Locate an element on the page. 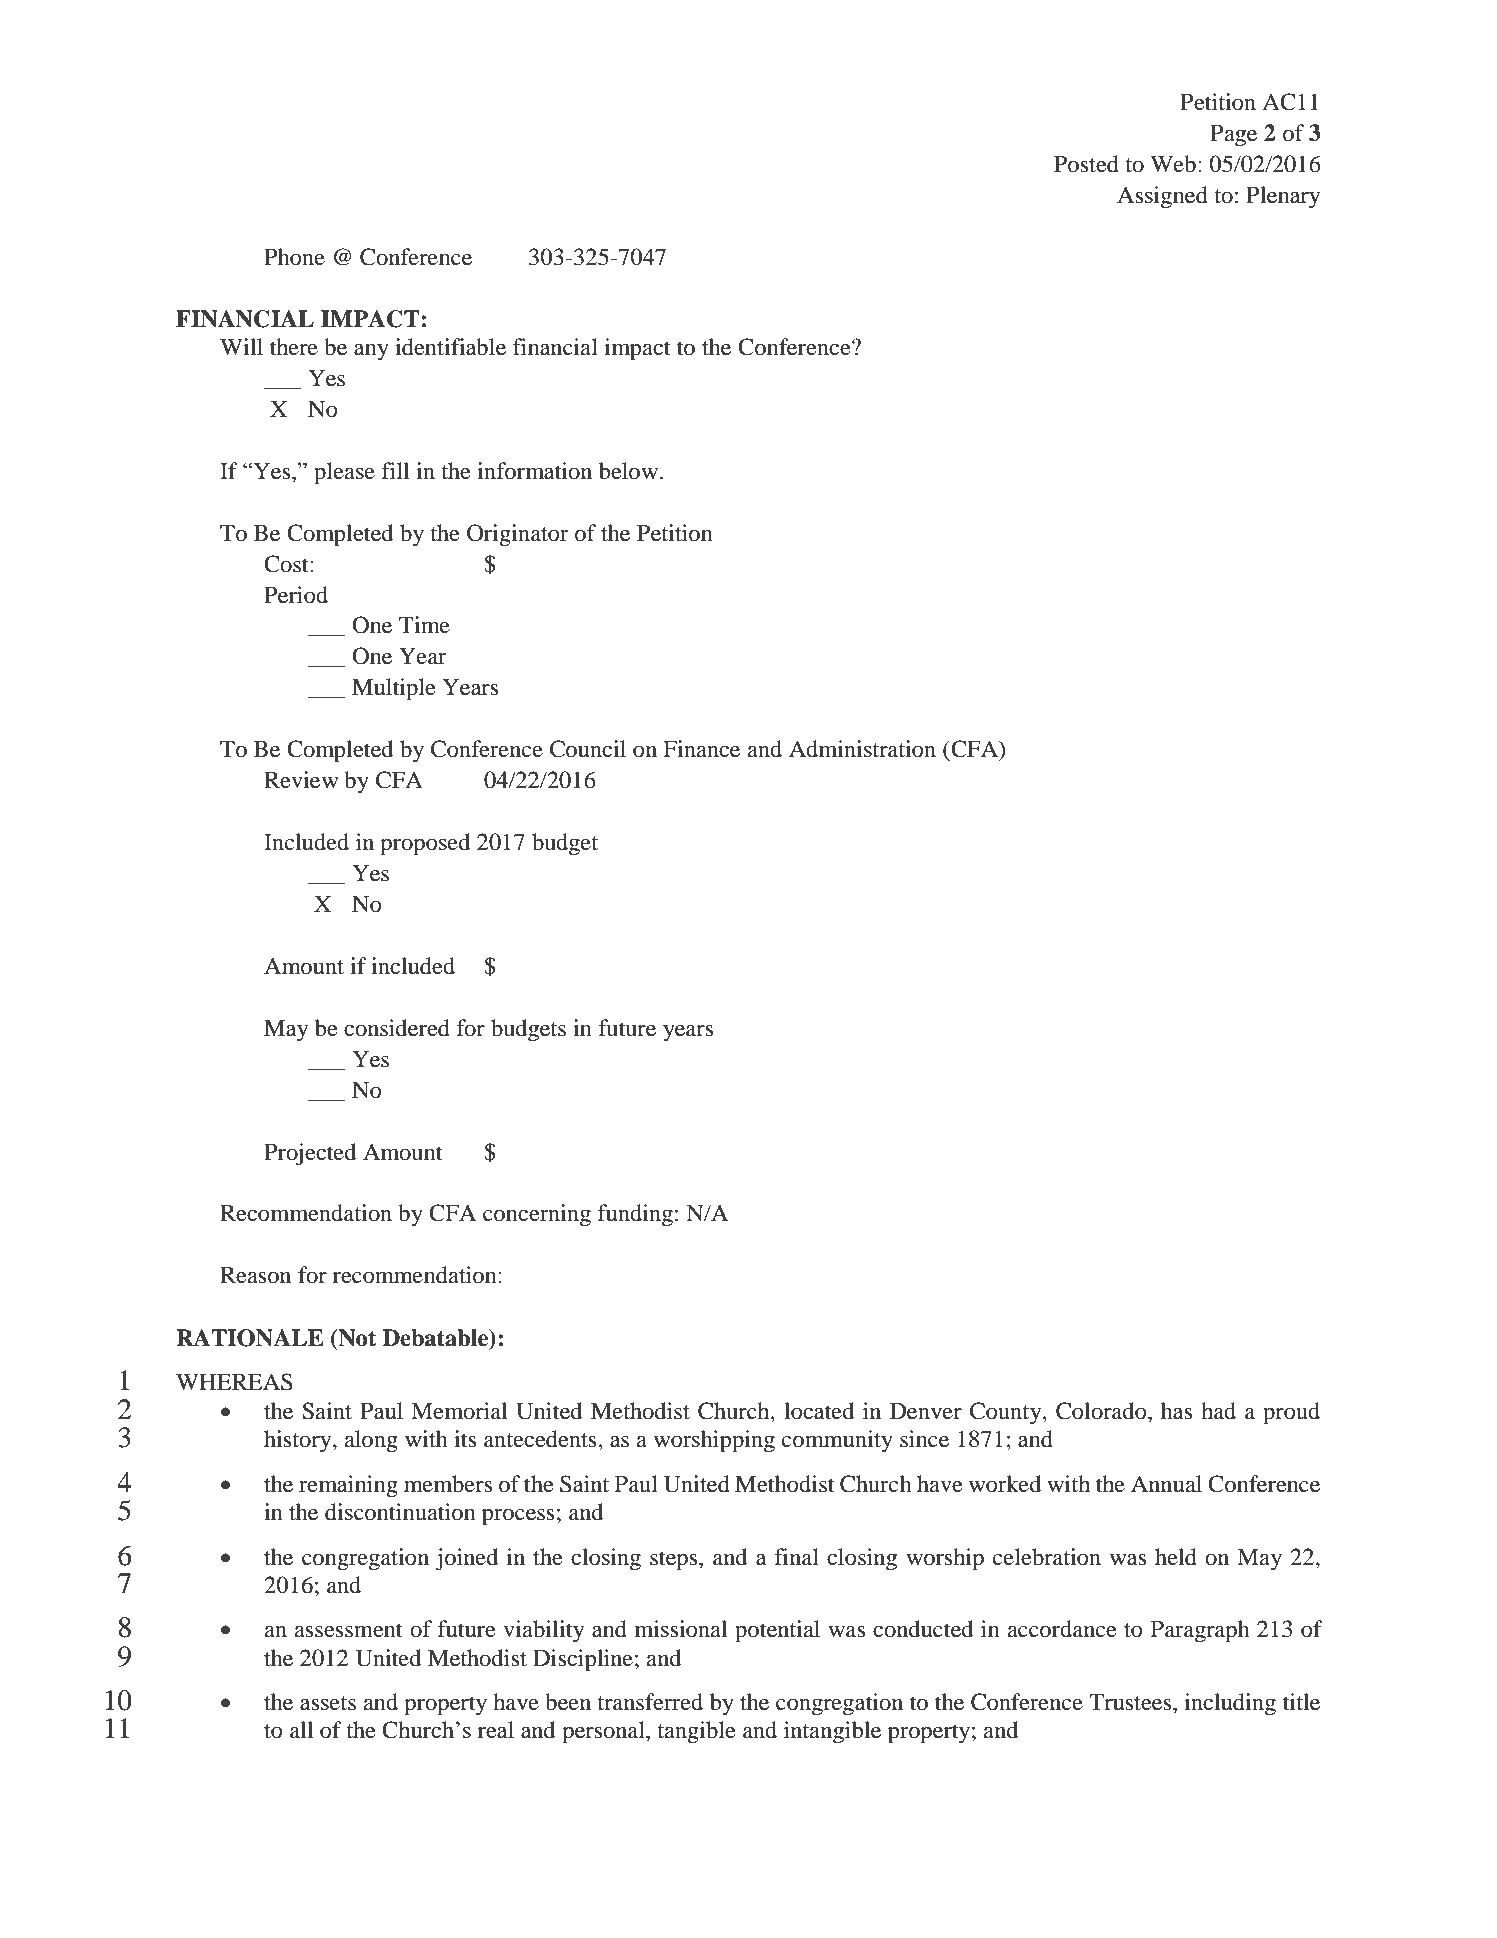  Council is located at coordinates (588, 749).
